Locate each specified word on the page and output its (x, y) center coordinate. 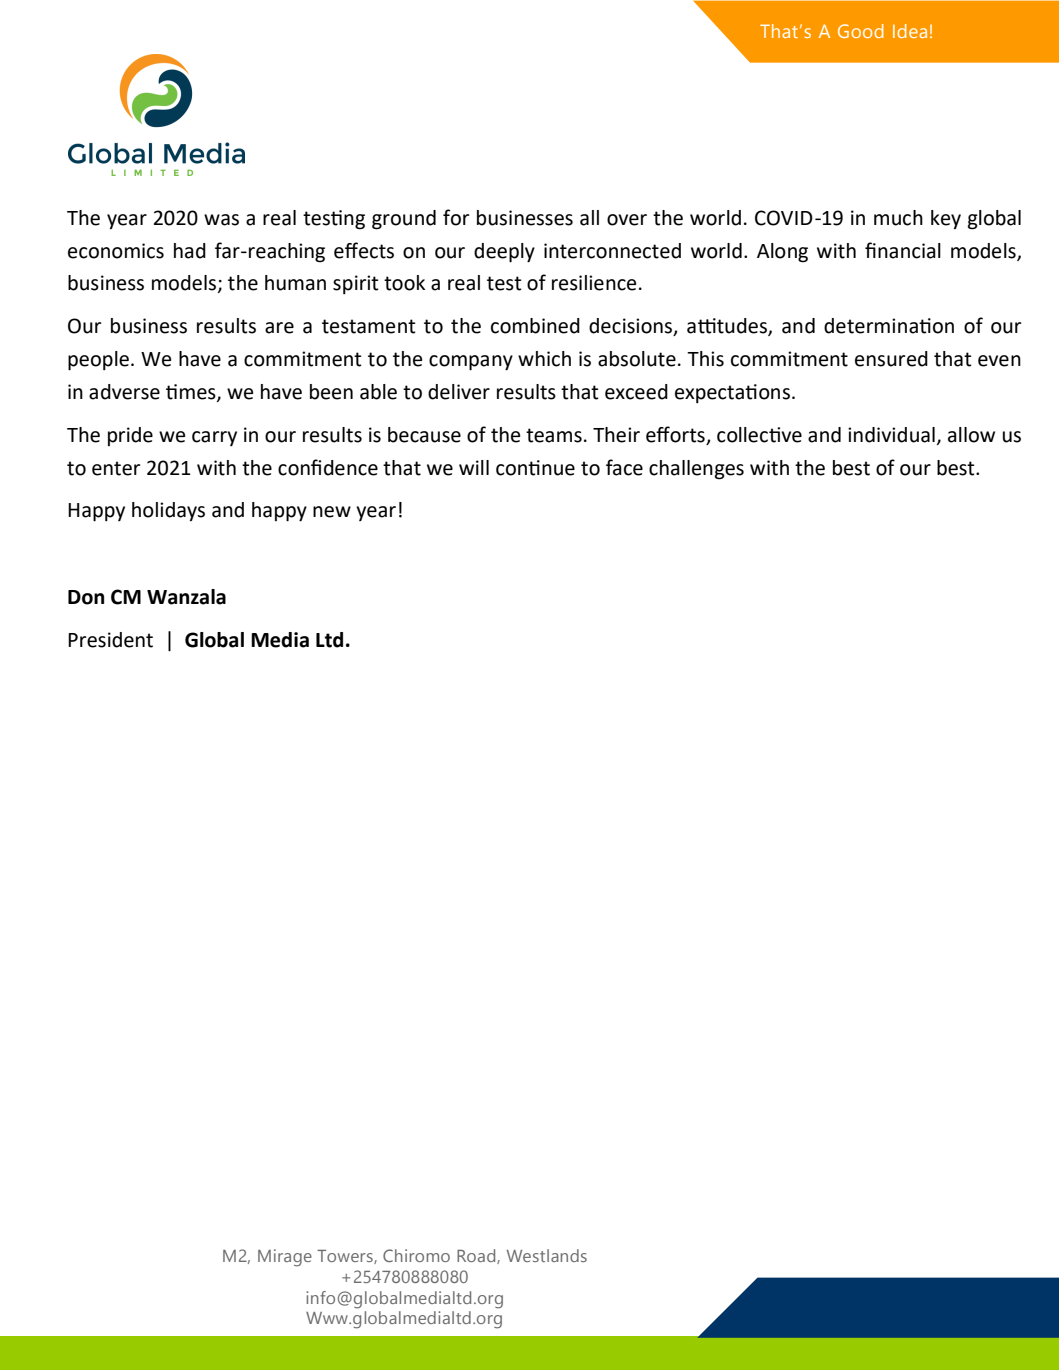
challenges (696, 470)
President (110, 640)
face (624, 467)
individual (891, 435)
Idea (910, 31)
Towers (346, 1257)
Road (477, 1256)
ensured (891, 359)
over (627, 220)
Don (86, 597)
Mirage (285, 1258)
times (192, 392)
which (544, 359)
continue (535, 468)
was (221, 220)
